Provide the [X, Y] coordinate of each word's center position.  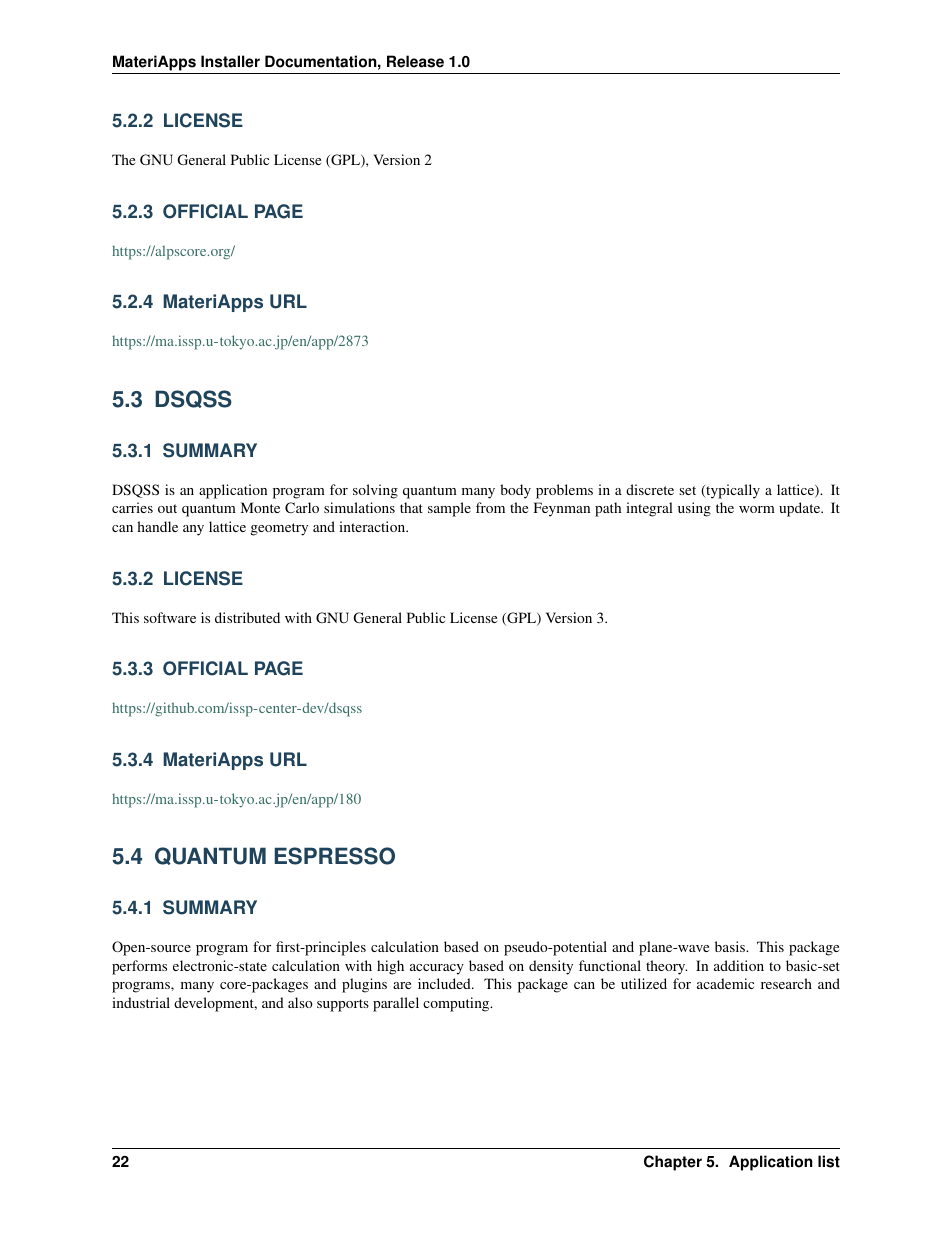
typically [732, 491]
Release [415, 61]
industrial [141, 1002]
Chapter [673, 1163]
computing [457, 1004]
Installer [230, 61]
